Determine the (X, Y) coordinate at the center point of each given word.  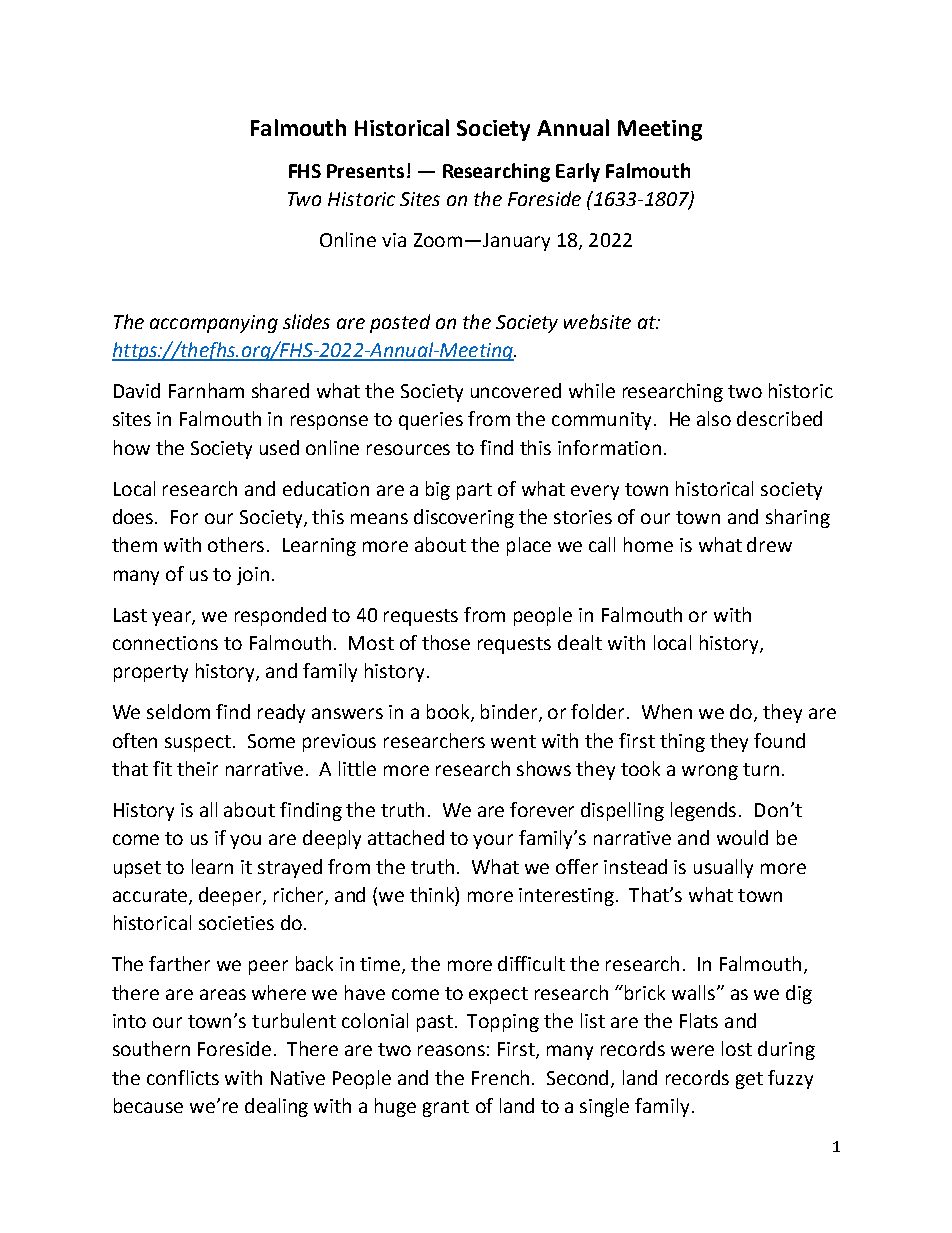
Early (578, 172)
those (446, 642)
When (667, 711)
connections (165, 643)
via (394, 240)
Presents (365, 171)
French (500, 1077)
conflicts (183, 1077)
